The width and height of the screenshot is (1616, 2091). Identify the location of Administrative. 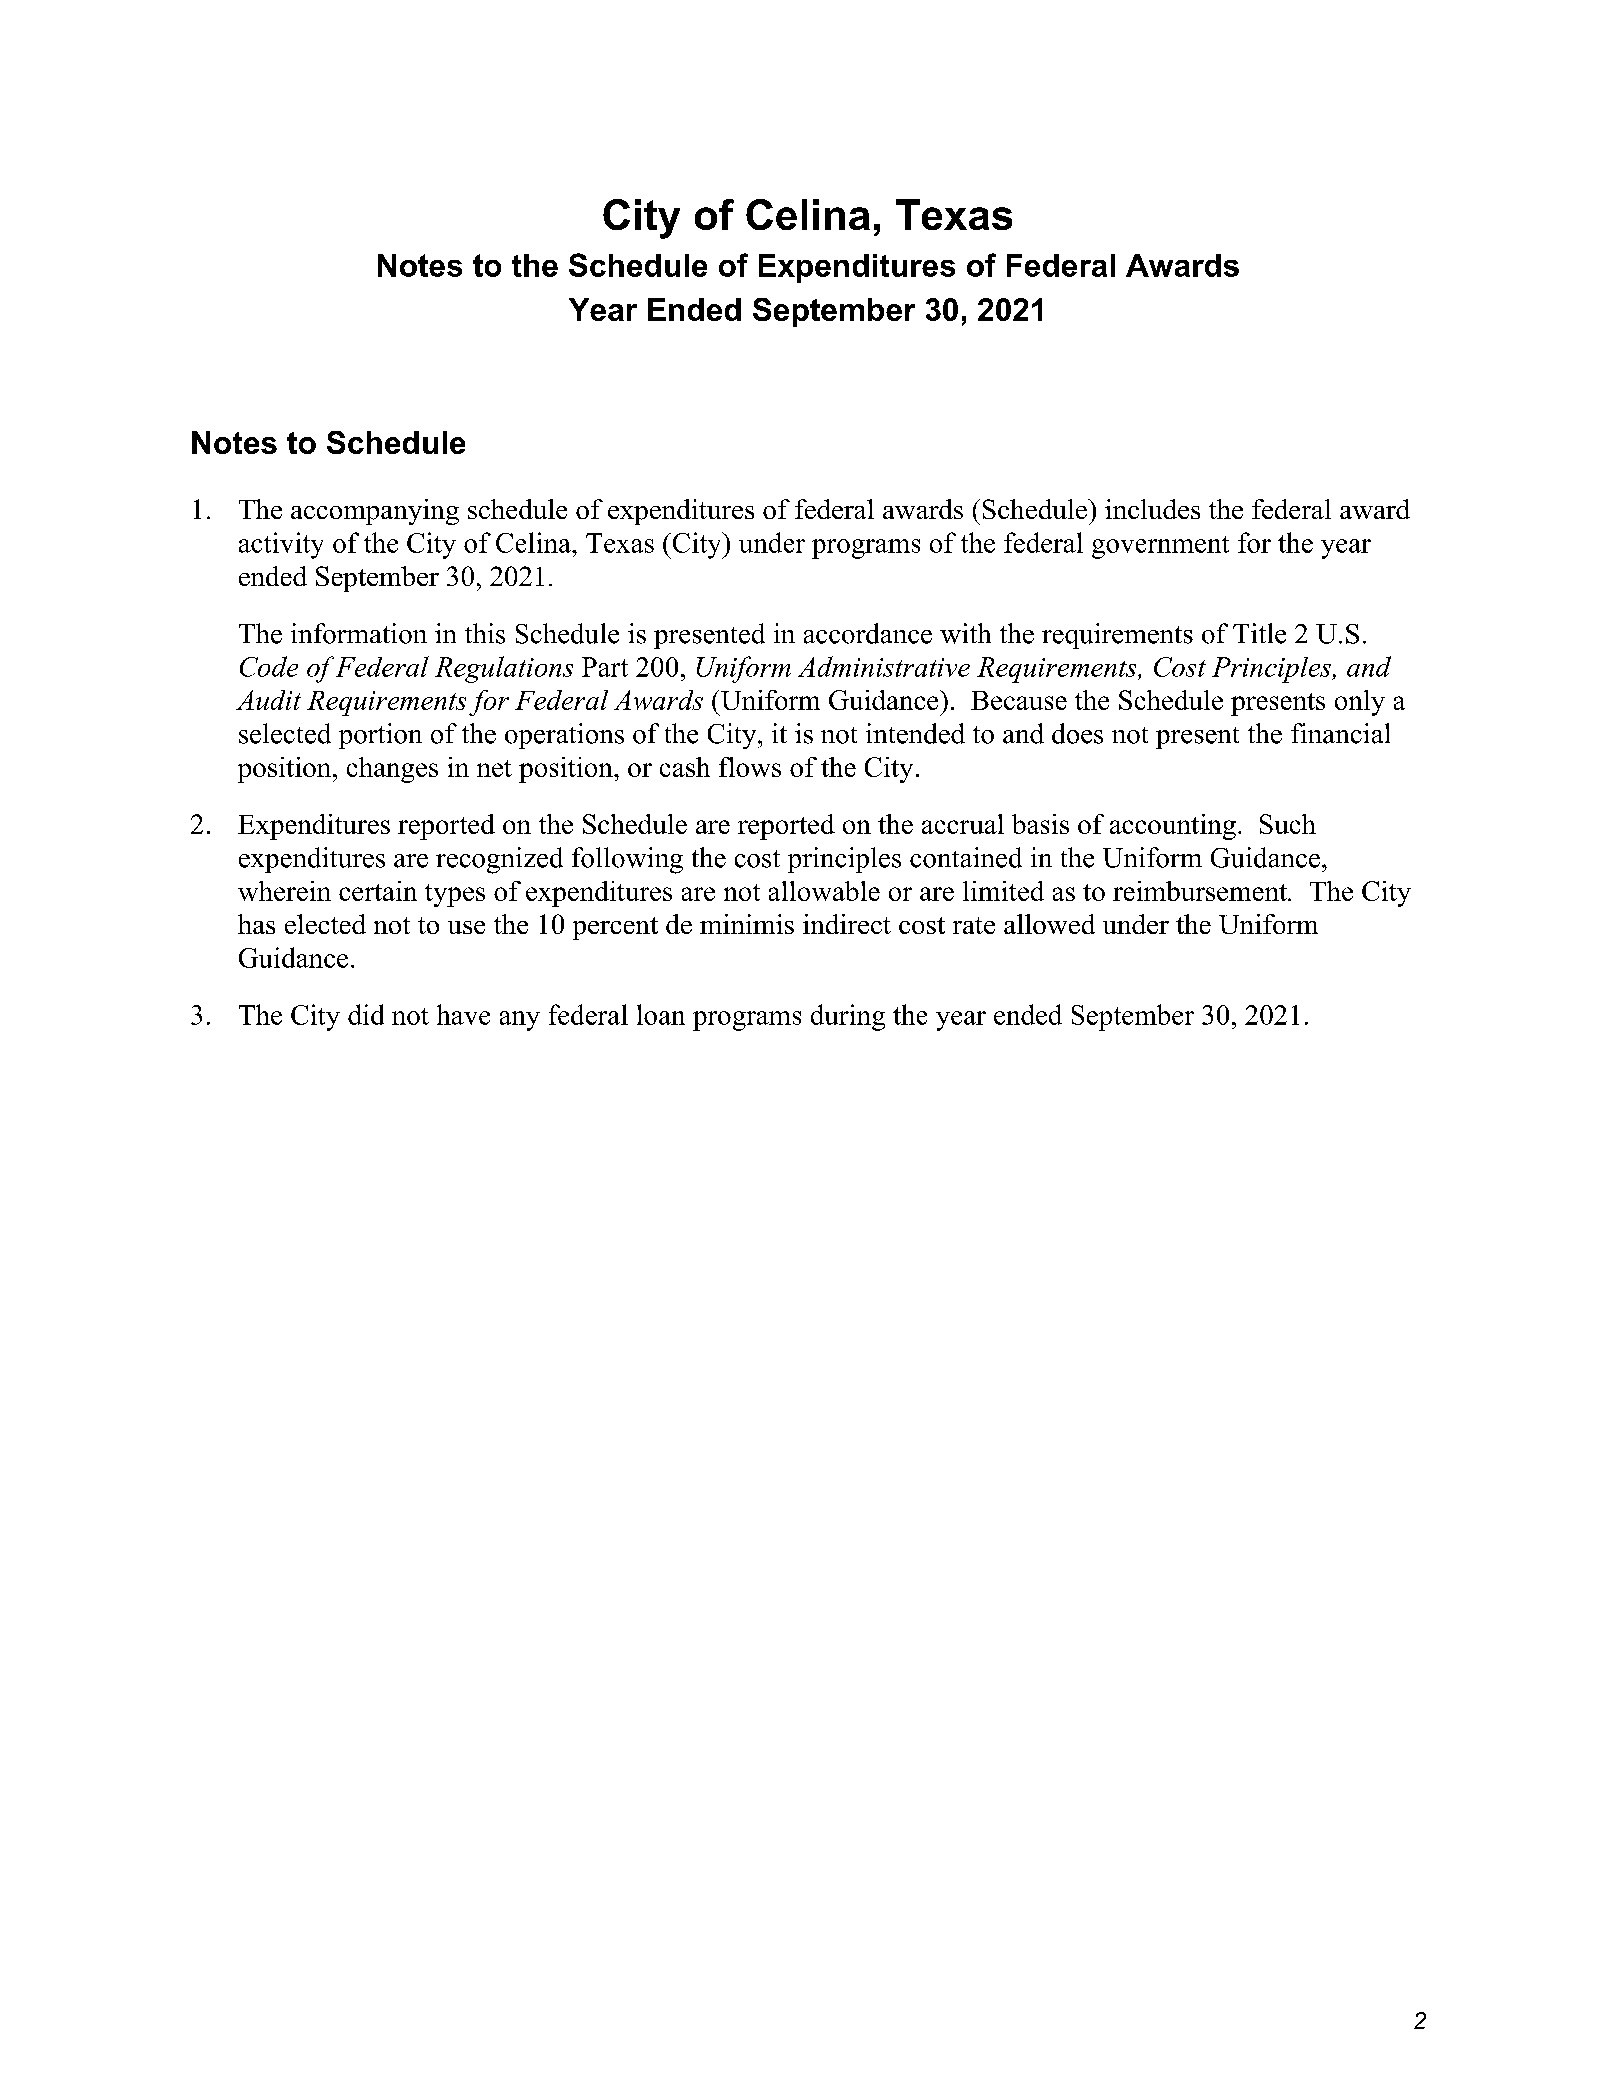
(884, 666).
